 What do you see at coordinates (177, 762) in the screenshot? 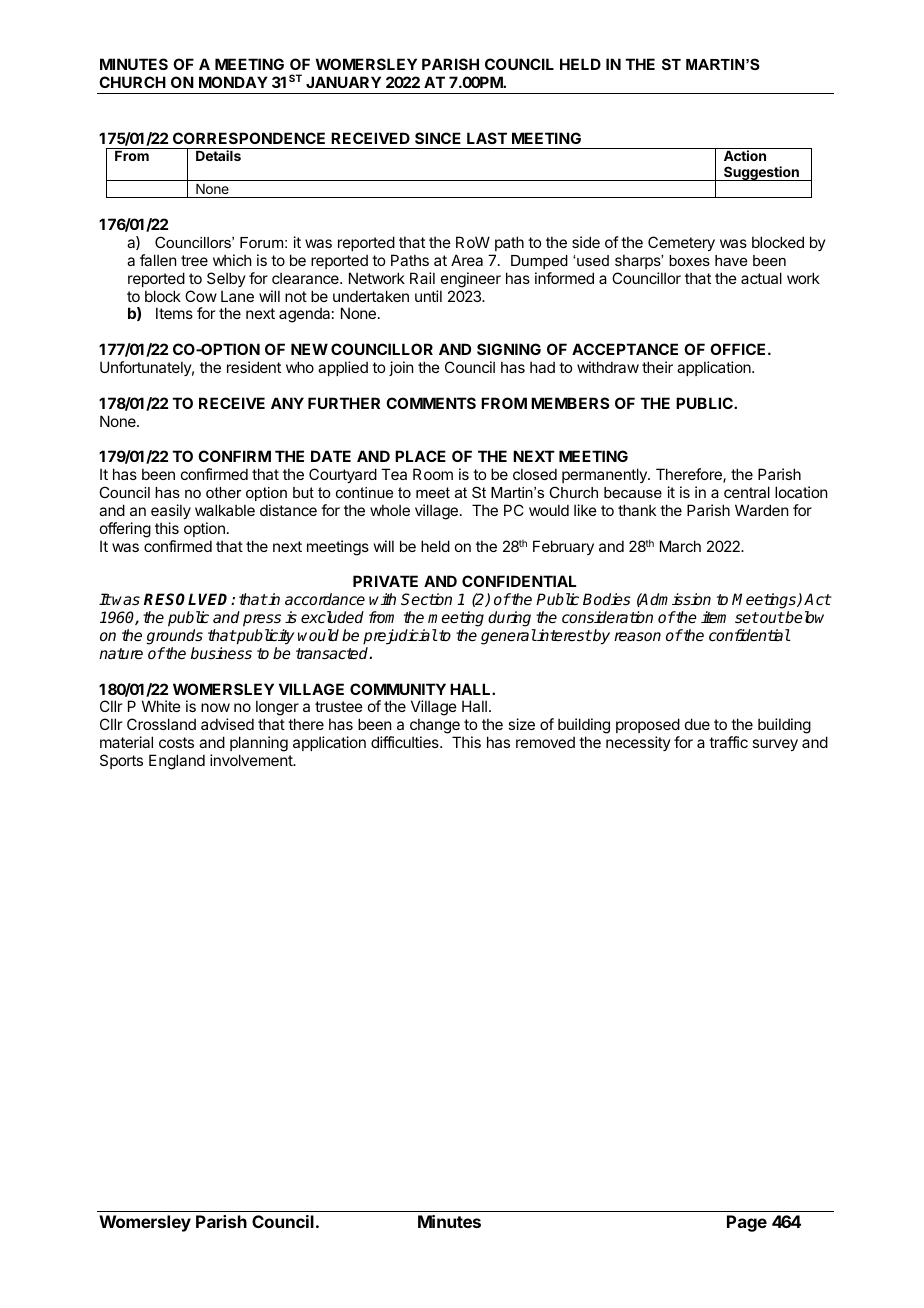
I see `England` at bounding box center [177, 762].
